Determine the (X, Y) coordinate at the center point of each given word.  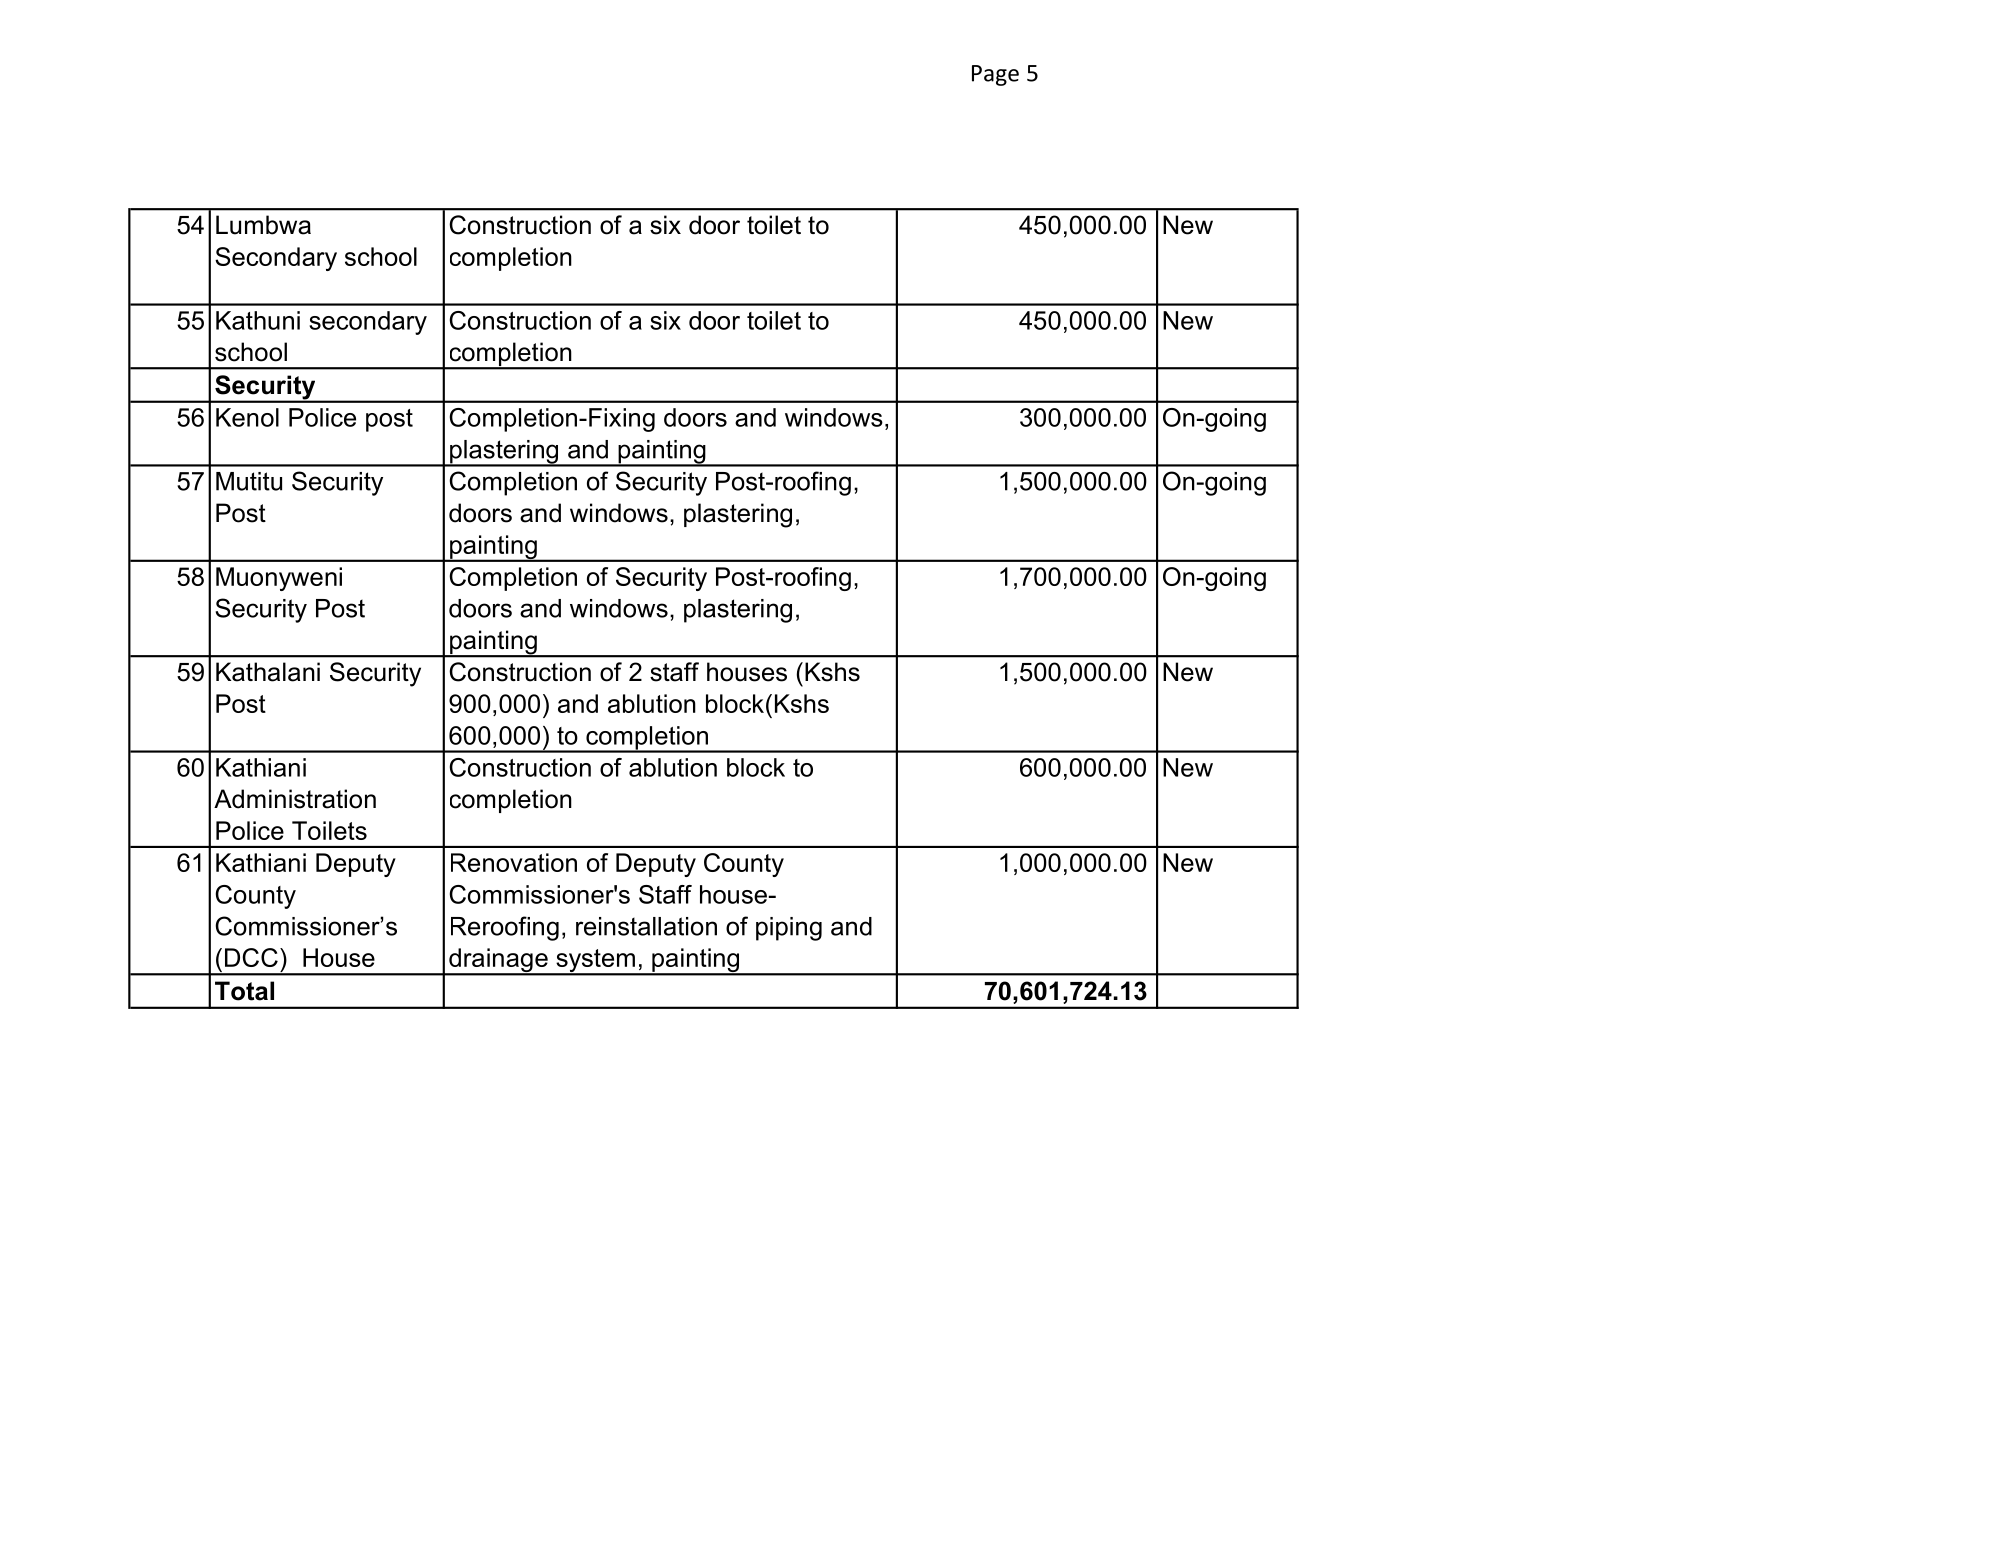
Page (995, 75)
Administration (295, 799)
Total (244, 991)
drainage (498, 961)
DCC (251, 957)
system (595, 962)
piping (789, 929)
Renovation (514, 862)
